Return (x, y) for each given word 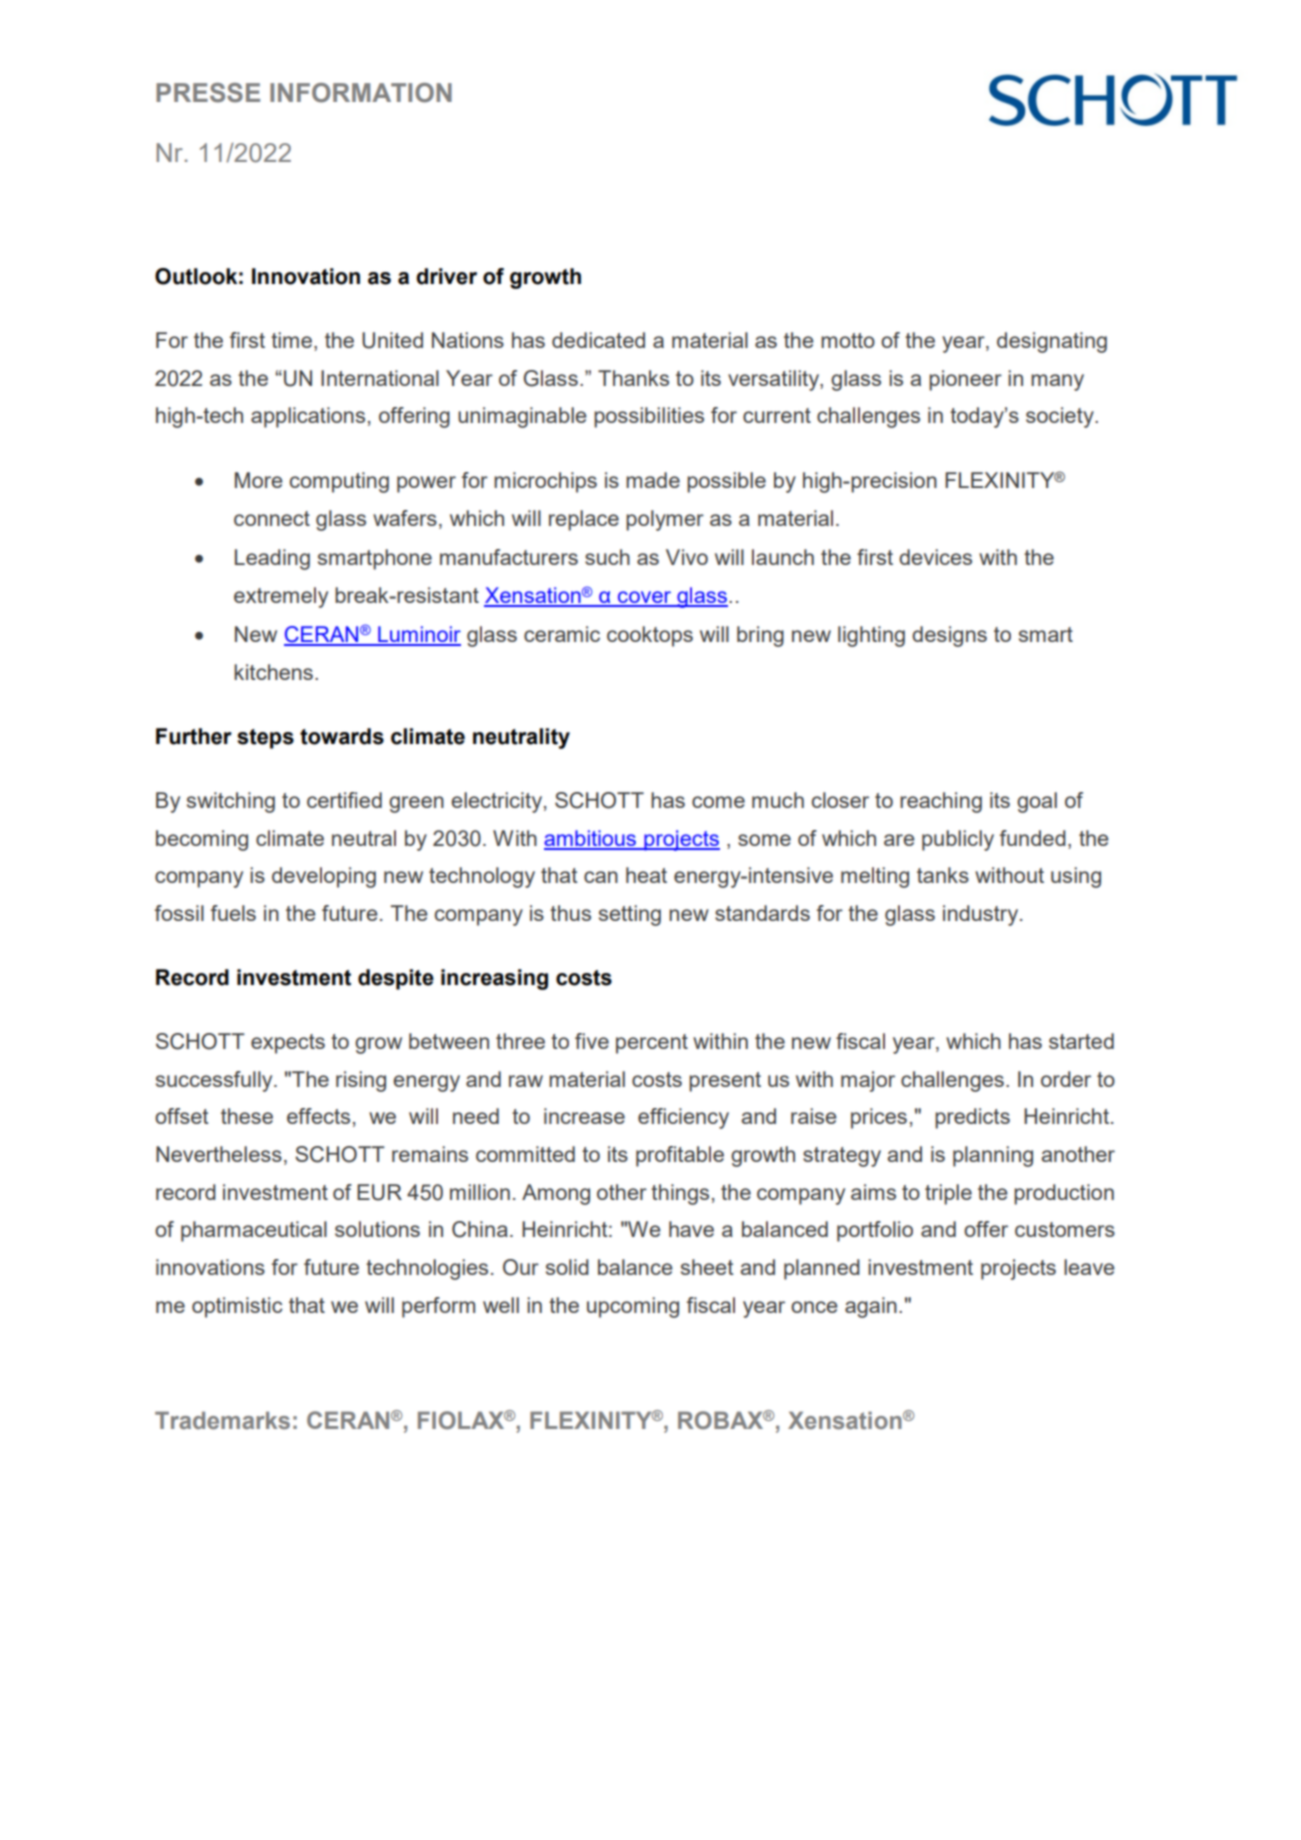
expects (288, 1044)
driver (446, 276)
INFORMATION (361, 93)
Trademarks (222, 1420)
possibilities (649, 417)
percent (652, 1044)
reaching (941, 802)
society (1061, 417)
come (718, 802)
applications (308, 417)
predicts (972, 1118)
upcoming (633, 1307)
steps (265, 739)
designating (1052, 342)
